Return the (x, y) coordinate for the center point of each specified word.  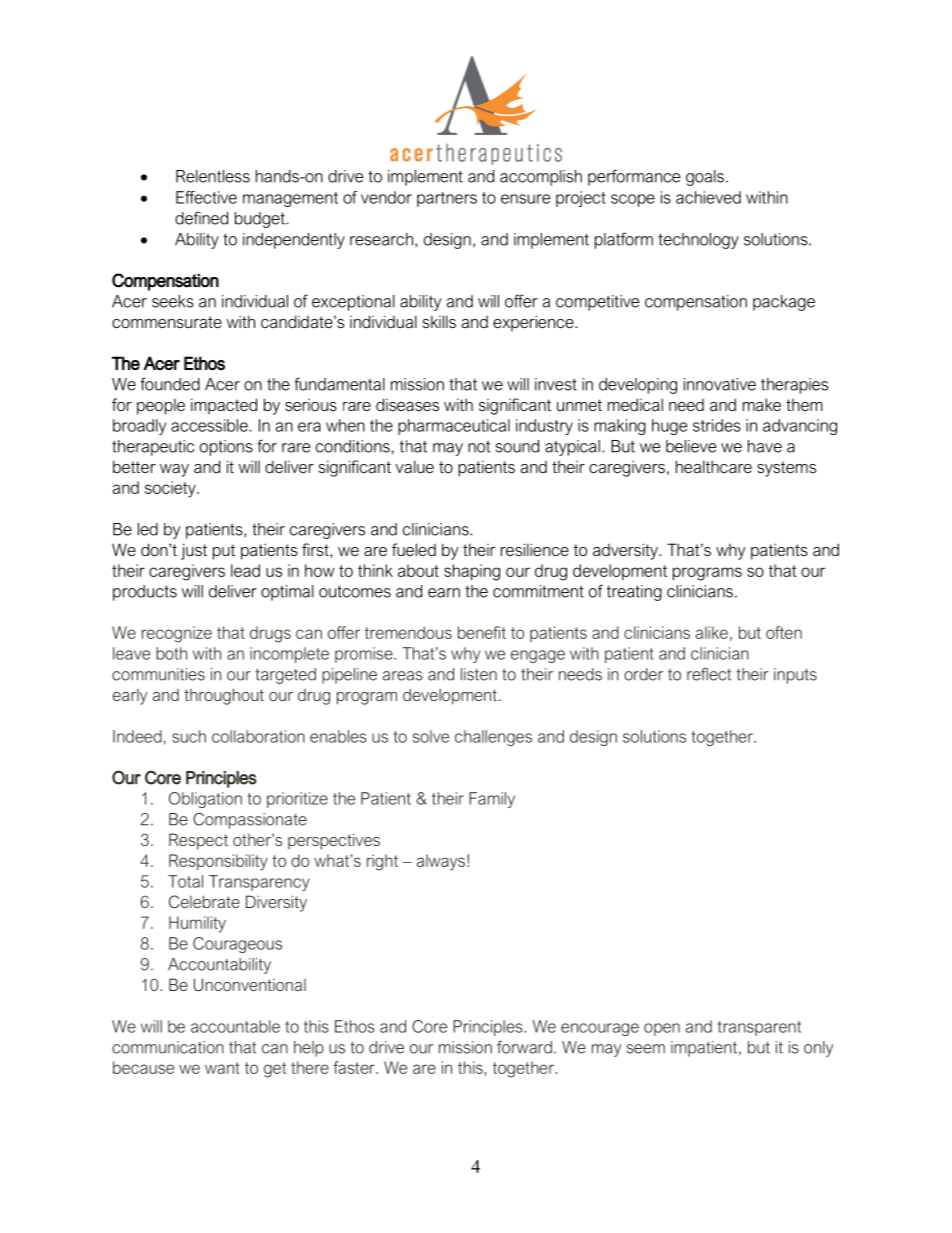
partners (447, 199)
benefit (482, 632)
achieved (708, 197)
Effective (206, 197)
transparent (759, 1028)
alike (712, 632)
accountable (235, 1026)
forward (524, 1047)
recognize (177, 634)
